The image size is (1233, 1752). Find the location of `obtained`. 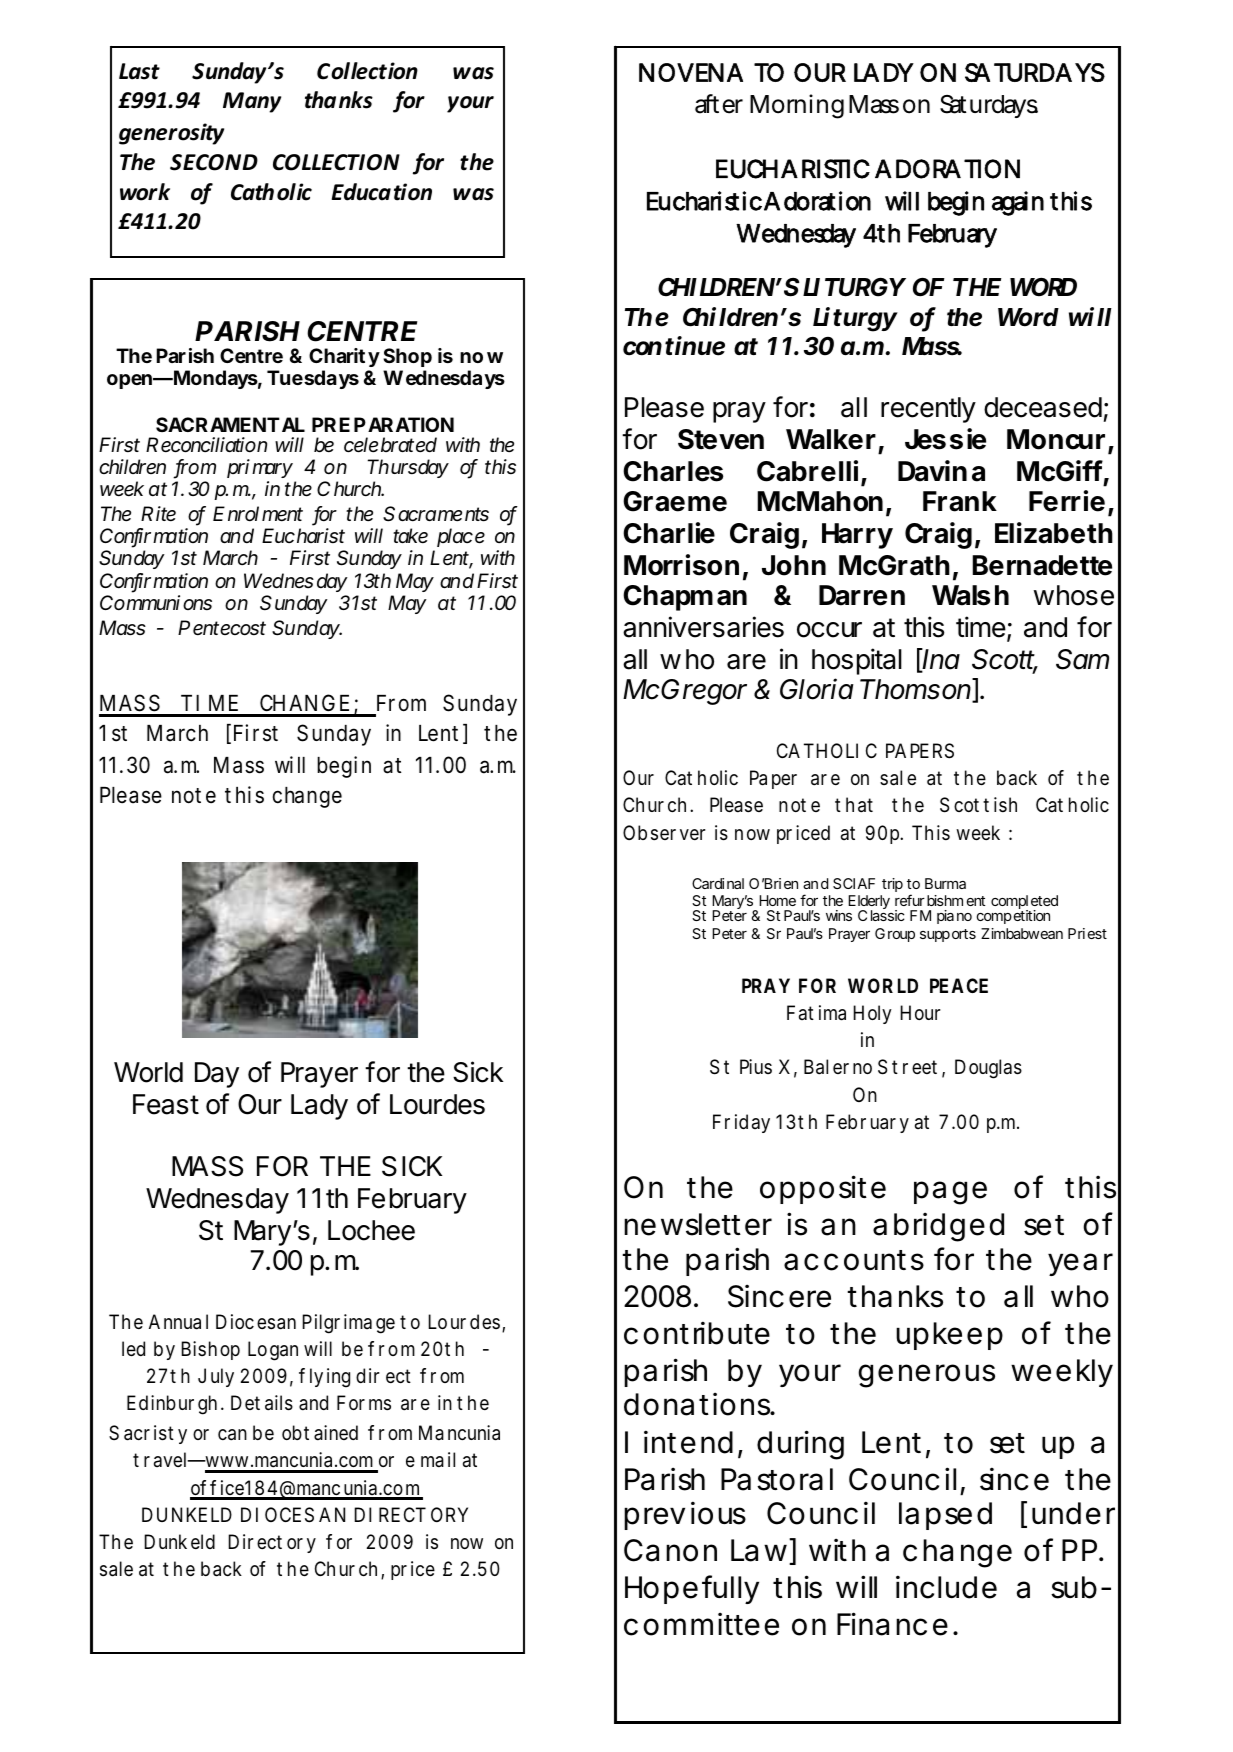

obtained is located at coordinates (320, 1433).
